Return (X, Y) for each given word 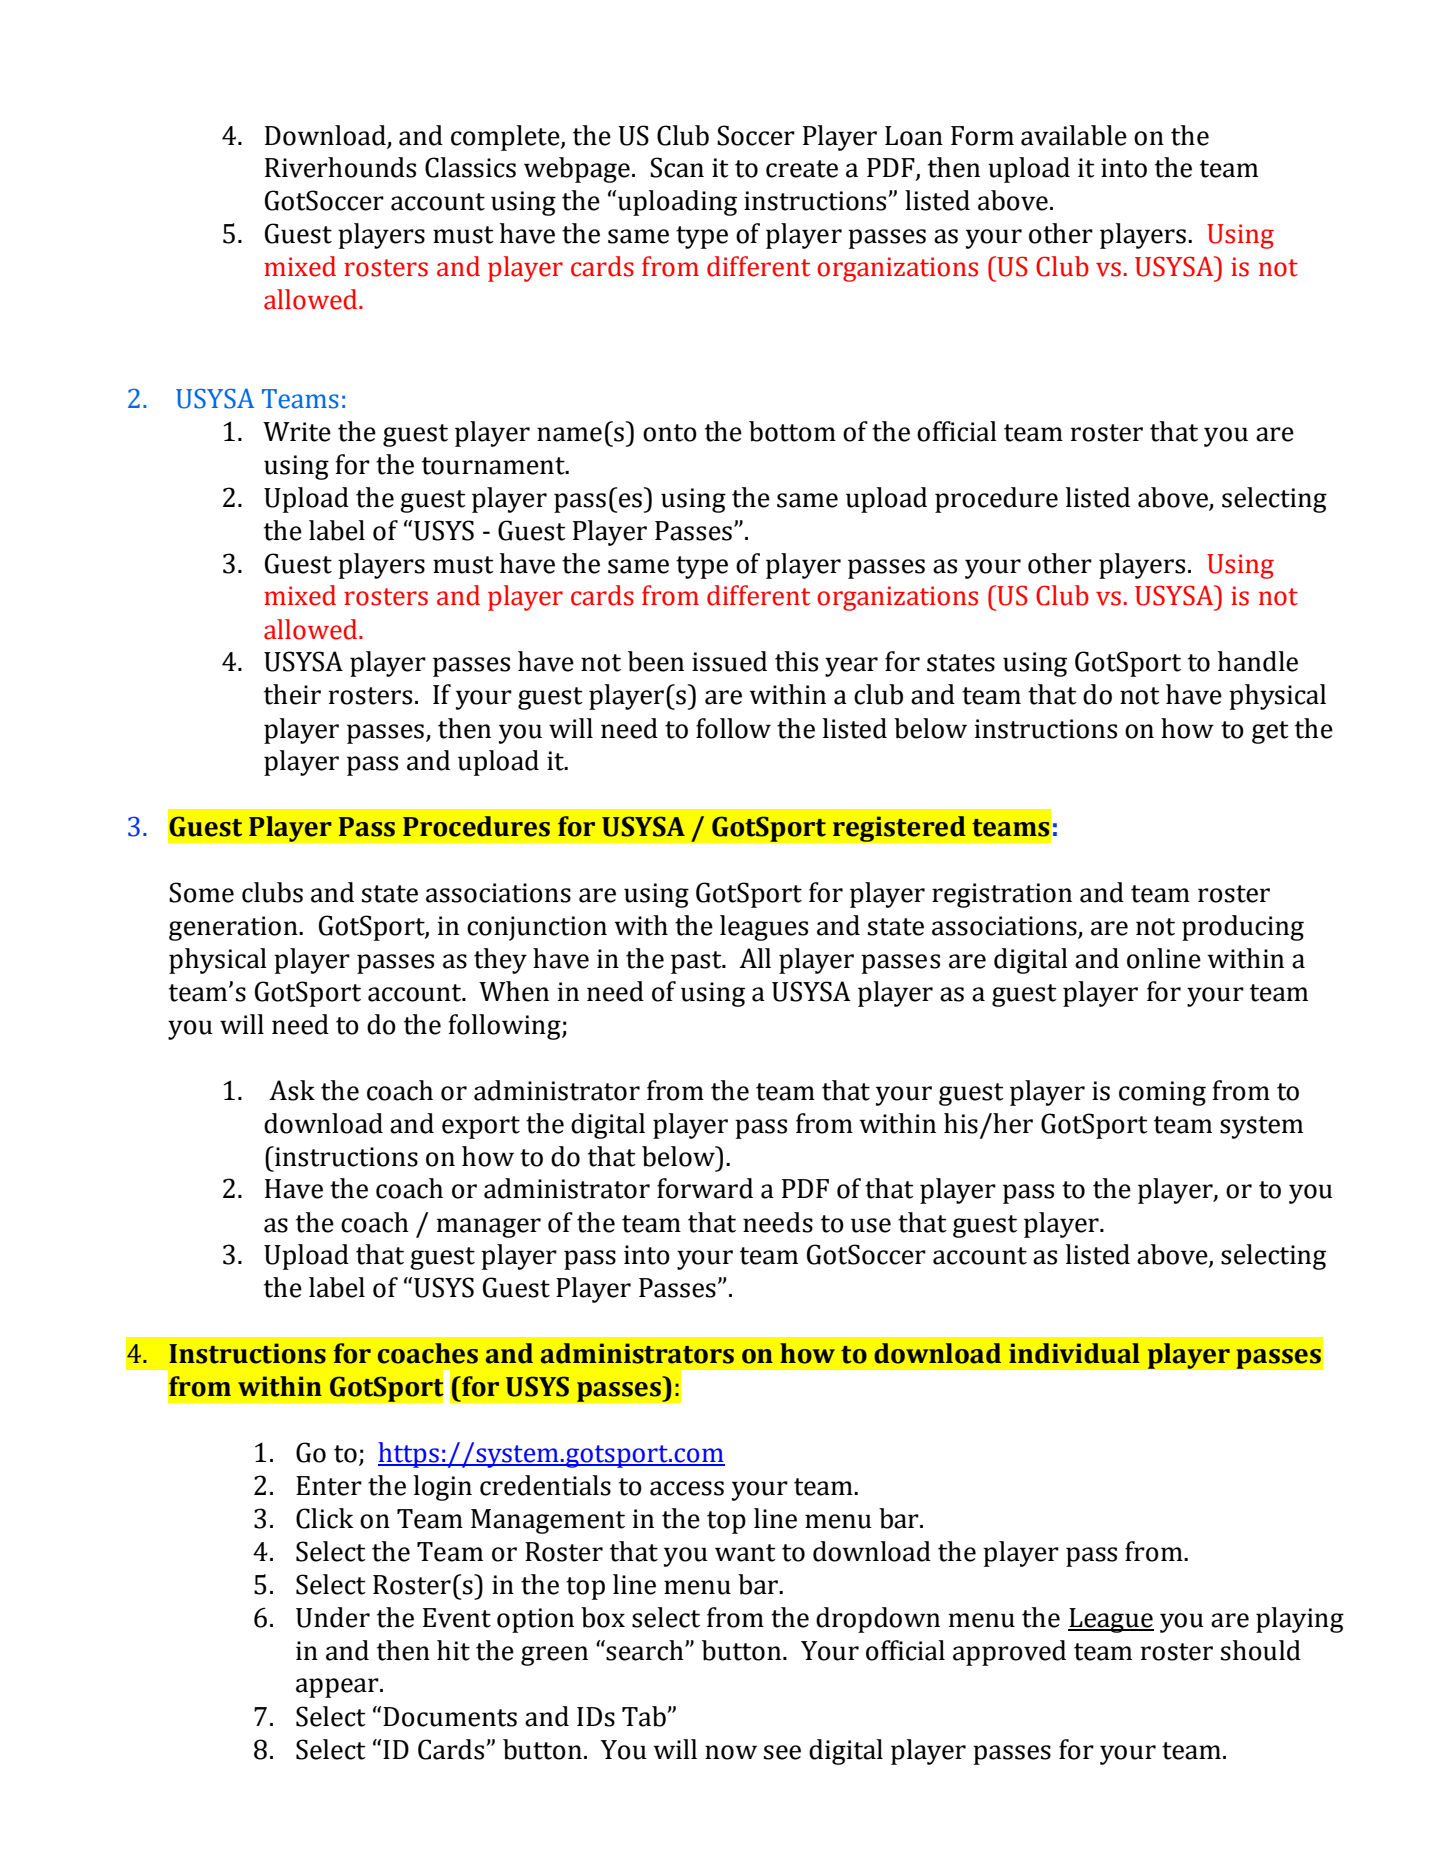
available (1074, 135)
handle (1258, 661)
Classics (470, 167)
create (802, 169)
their (292, 694)
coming (1162, 1093)
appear (338, 1688)
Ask (292, 1090)
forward (705, 1188)
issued (729, 661)
